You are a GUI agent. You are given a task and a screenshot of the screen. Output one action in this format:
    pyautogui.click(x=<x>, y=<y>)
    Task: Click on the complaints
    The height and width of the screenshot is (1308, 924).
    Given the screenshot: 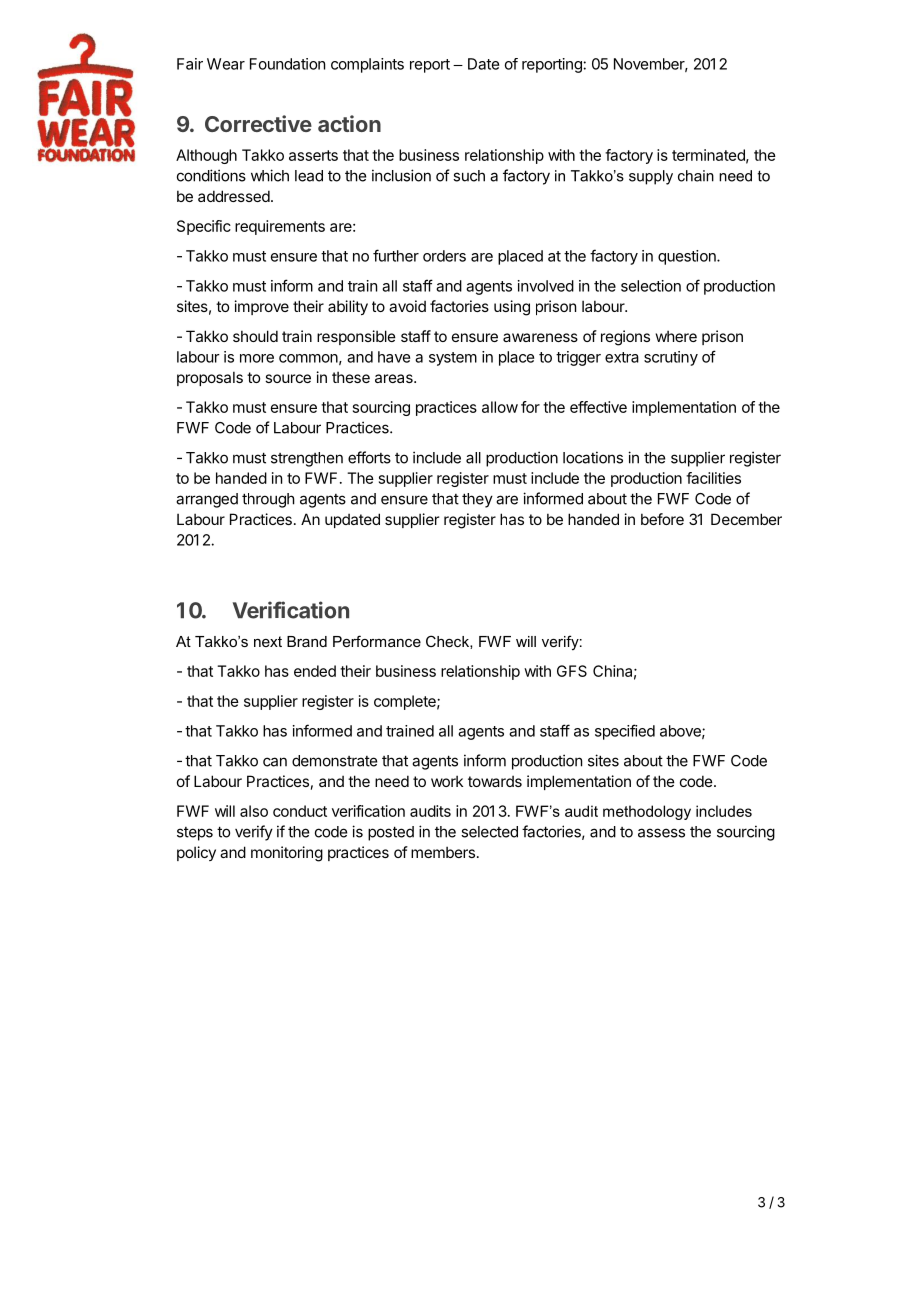 What is the action you would take?
    pyautogui.click(x=367, y=65)
